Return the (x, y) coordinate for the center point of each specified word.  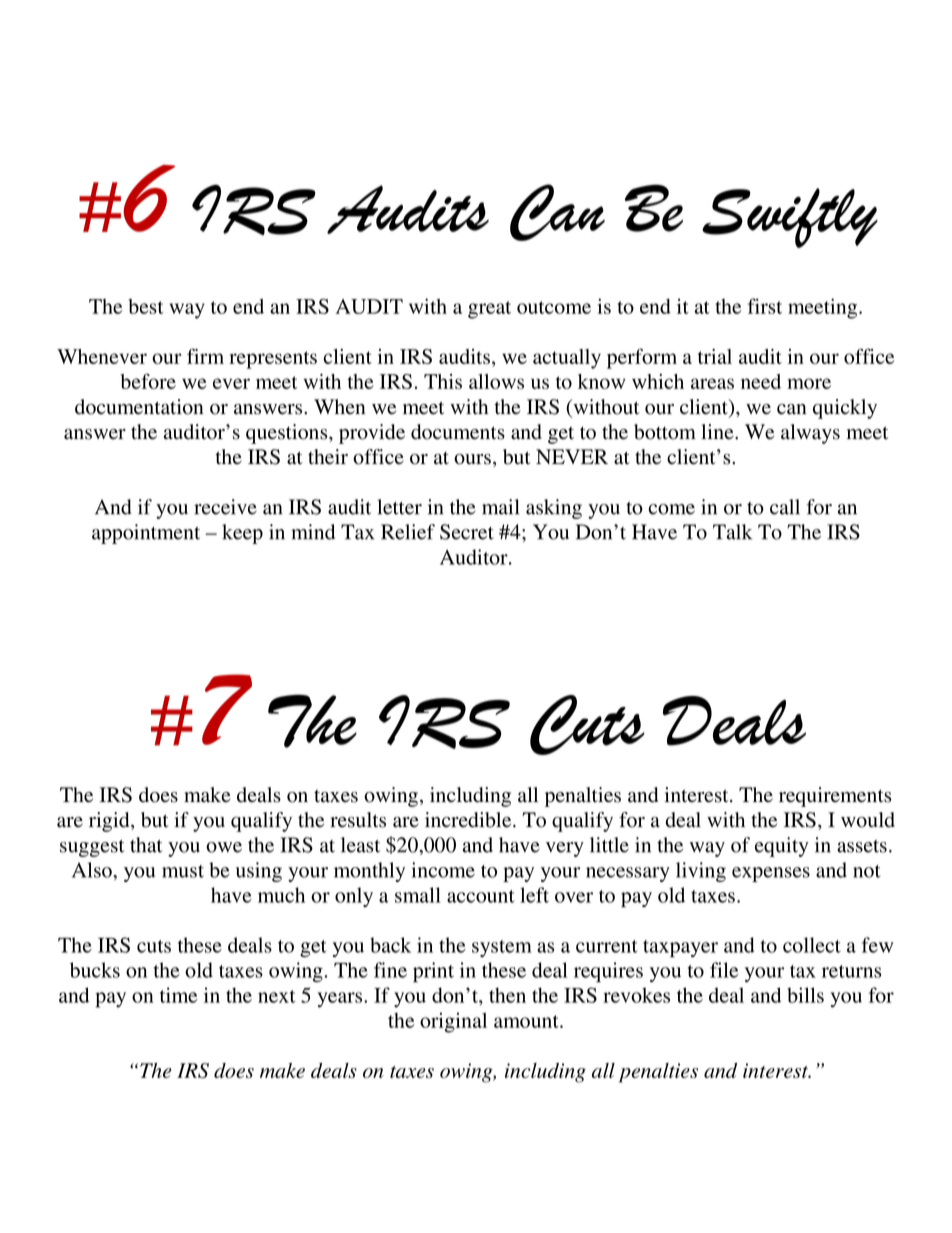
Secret (467, 532)
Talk (732, 532)
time (179, 995)
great (489, 310)
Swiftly (790, 218)
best (146, 306)
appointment (146, 534)
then (507, 995)
